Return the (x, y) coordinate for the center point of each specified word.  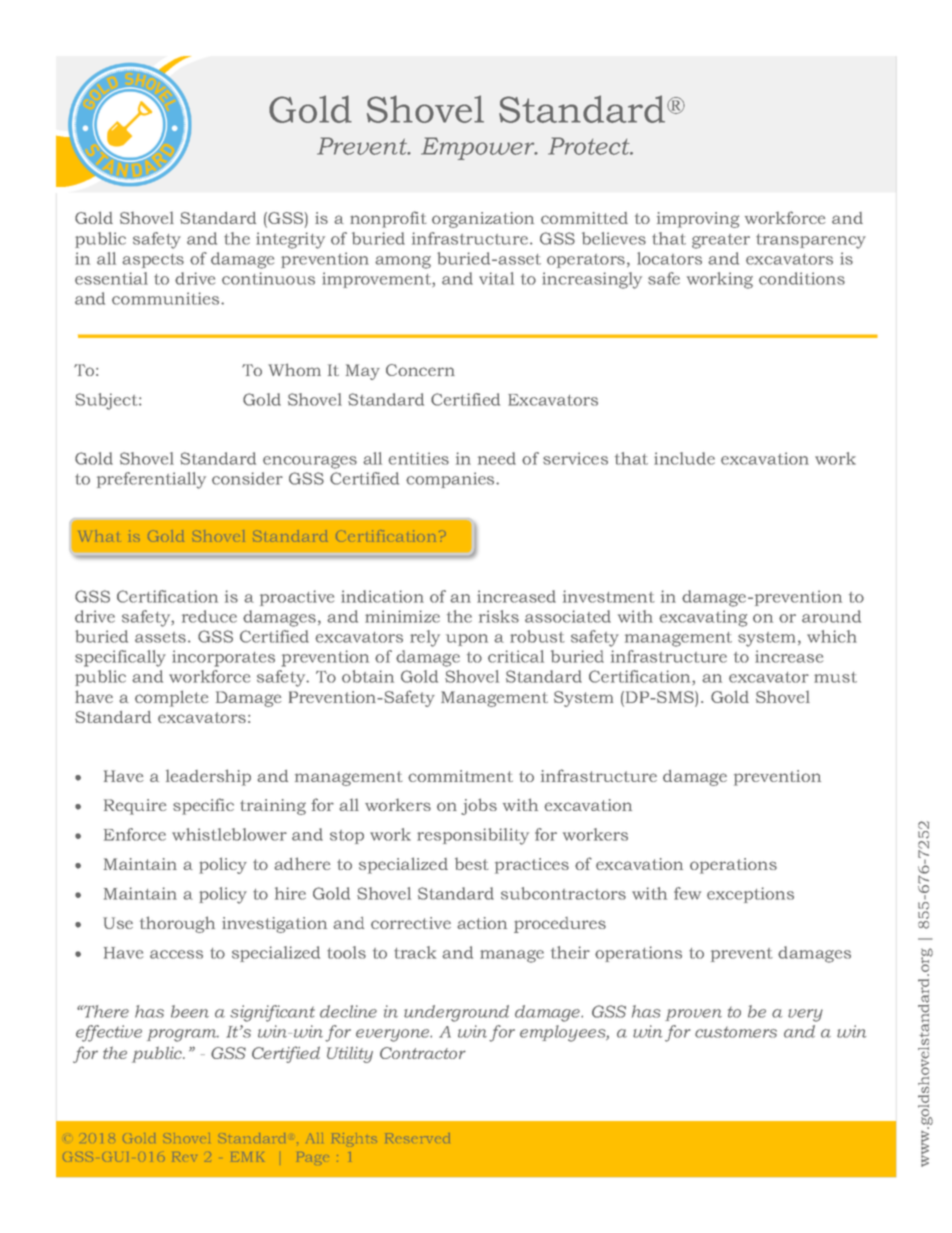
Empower (479, 148)
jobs (479, 806)
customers (736, 1032)
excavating (703, 618)
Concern (420, 370)
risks (499, 616)
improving (698, 220)
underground (456, 1013)
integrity (290, 240)
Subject (107, 401)
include (684, 458)
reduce (209, 616)
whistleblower (229, 834)
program (183, 1035)
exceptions (750, 895)
